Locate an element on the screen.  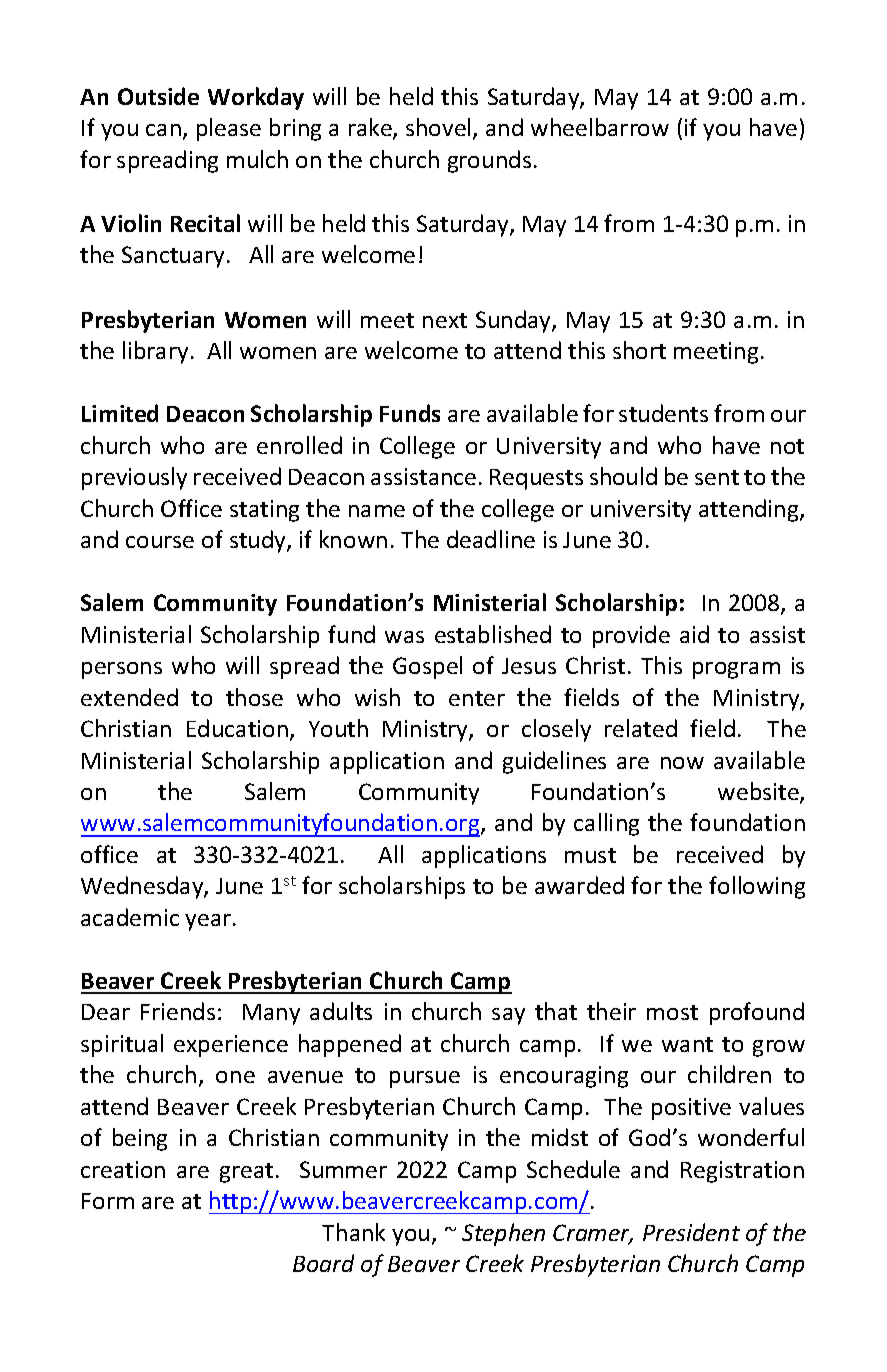
awarded is located at coordinates (579, 885).
